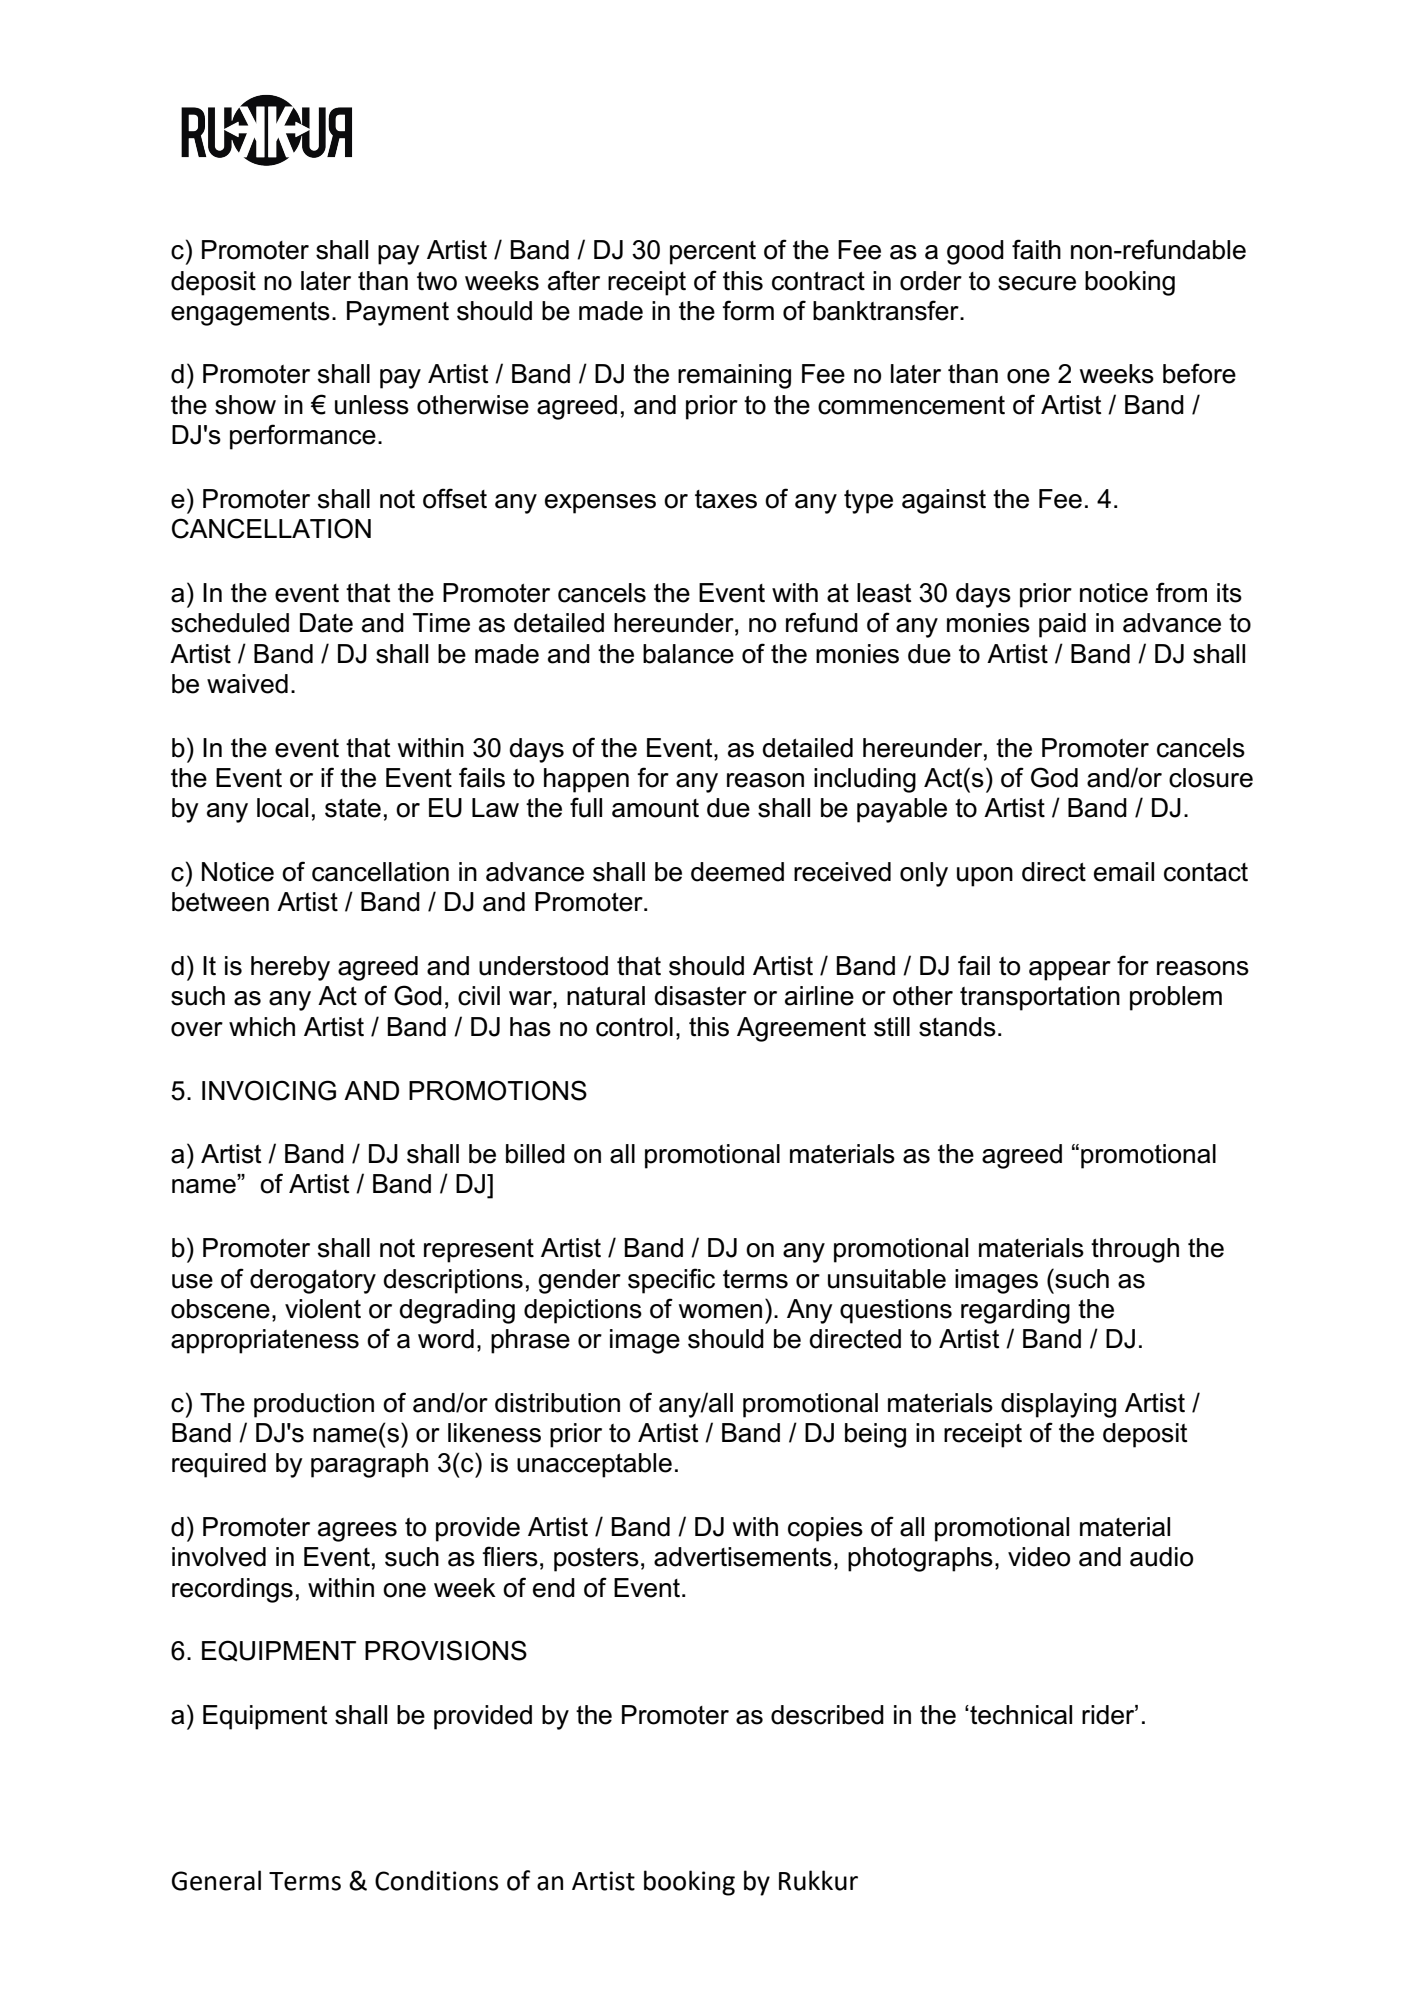 The image size is (1425, 2015). What do you see at coordinates (216, 1880) in the page?
I see `General` at bounding box center [216, 1880].
